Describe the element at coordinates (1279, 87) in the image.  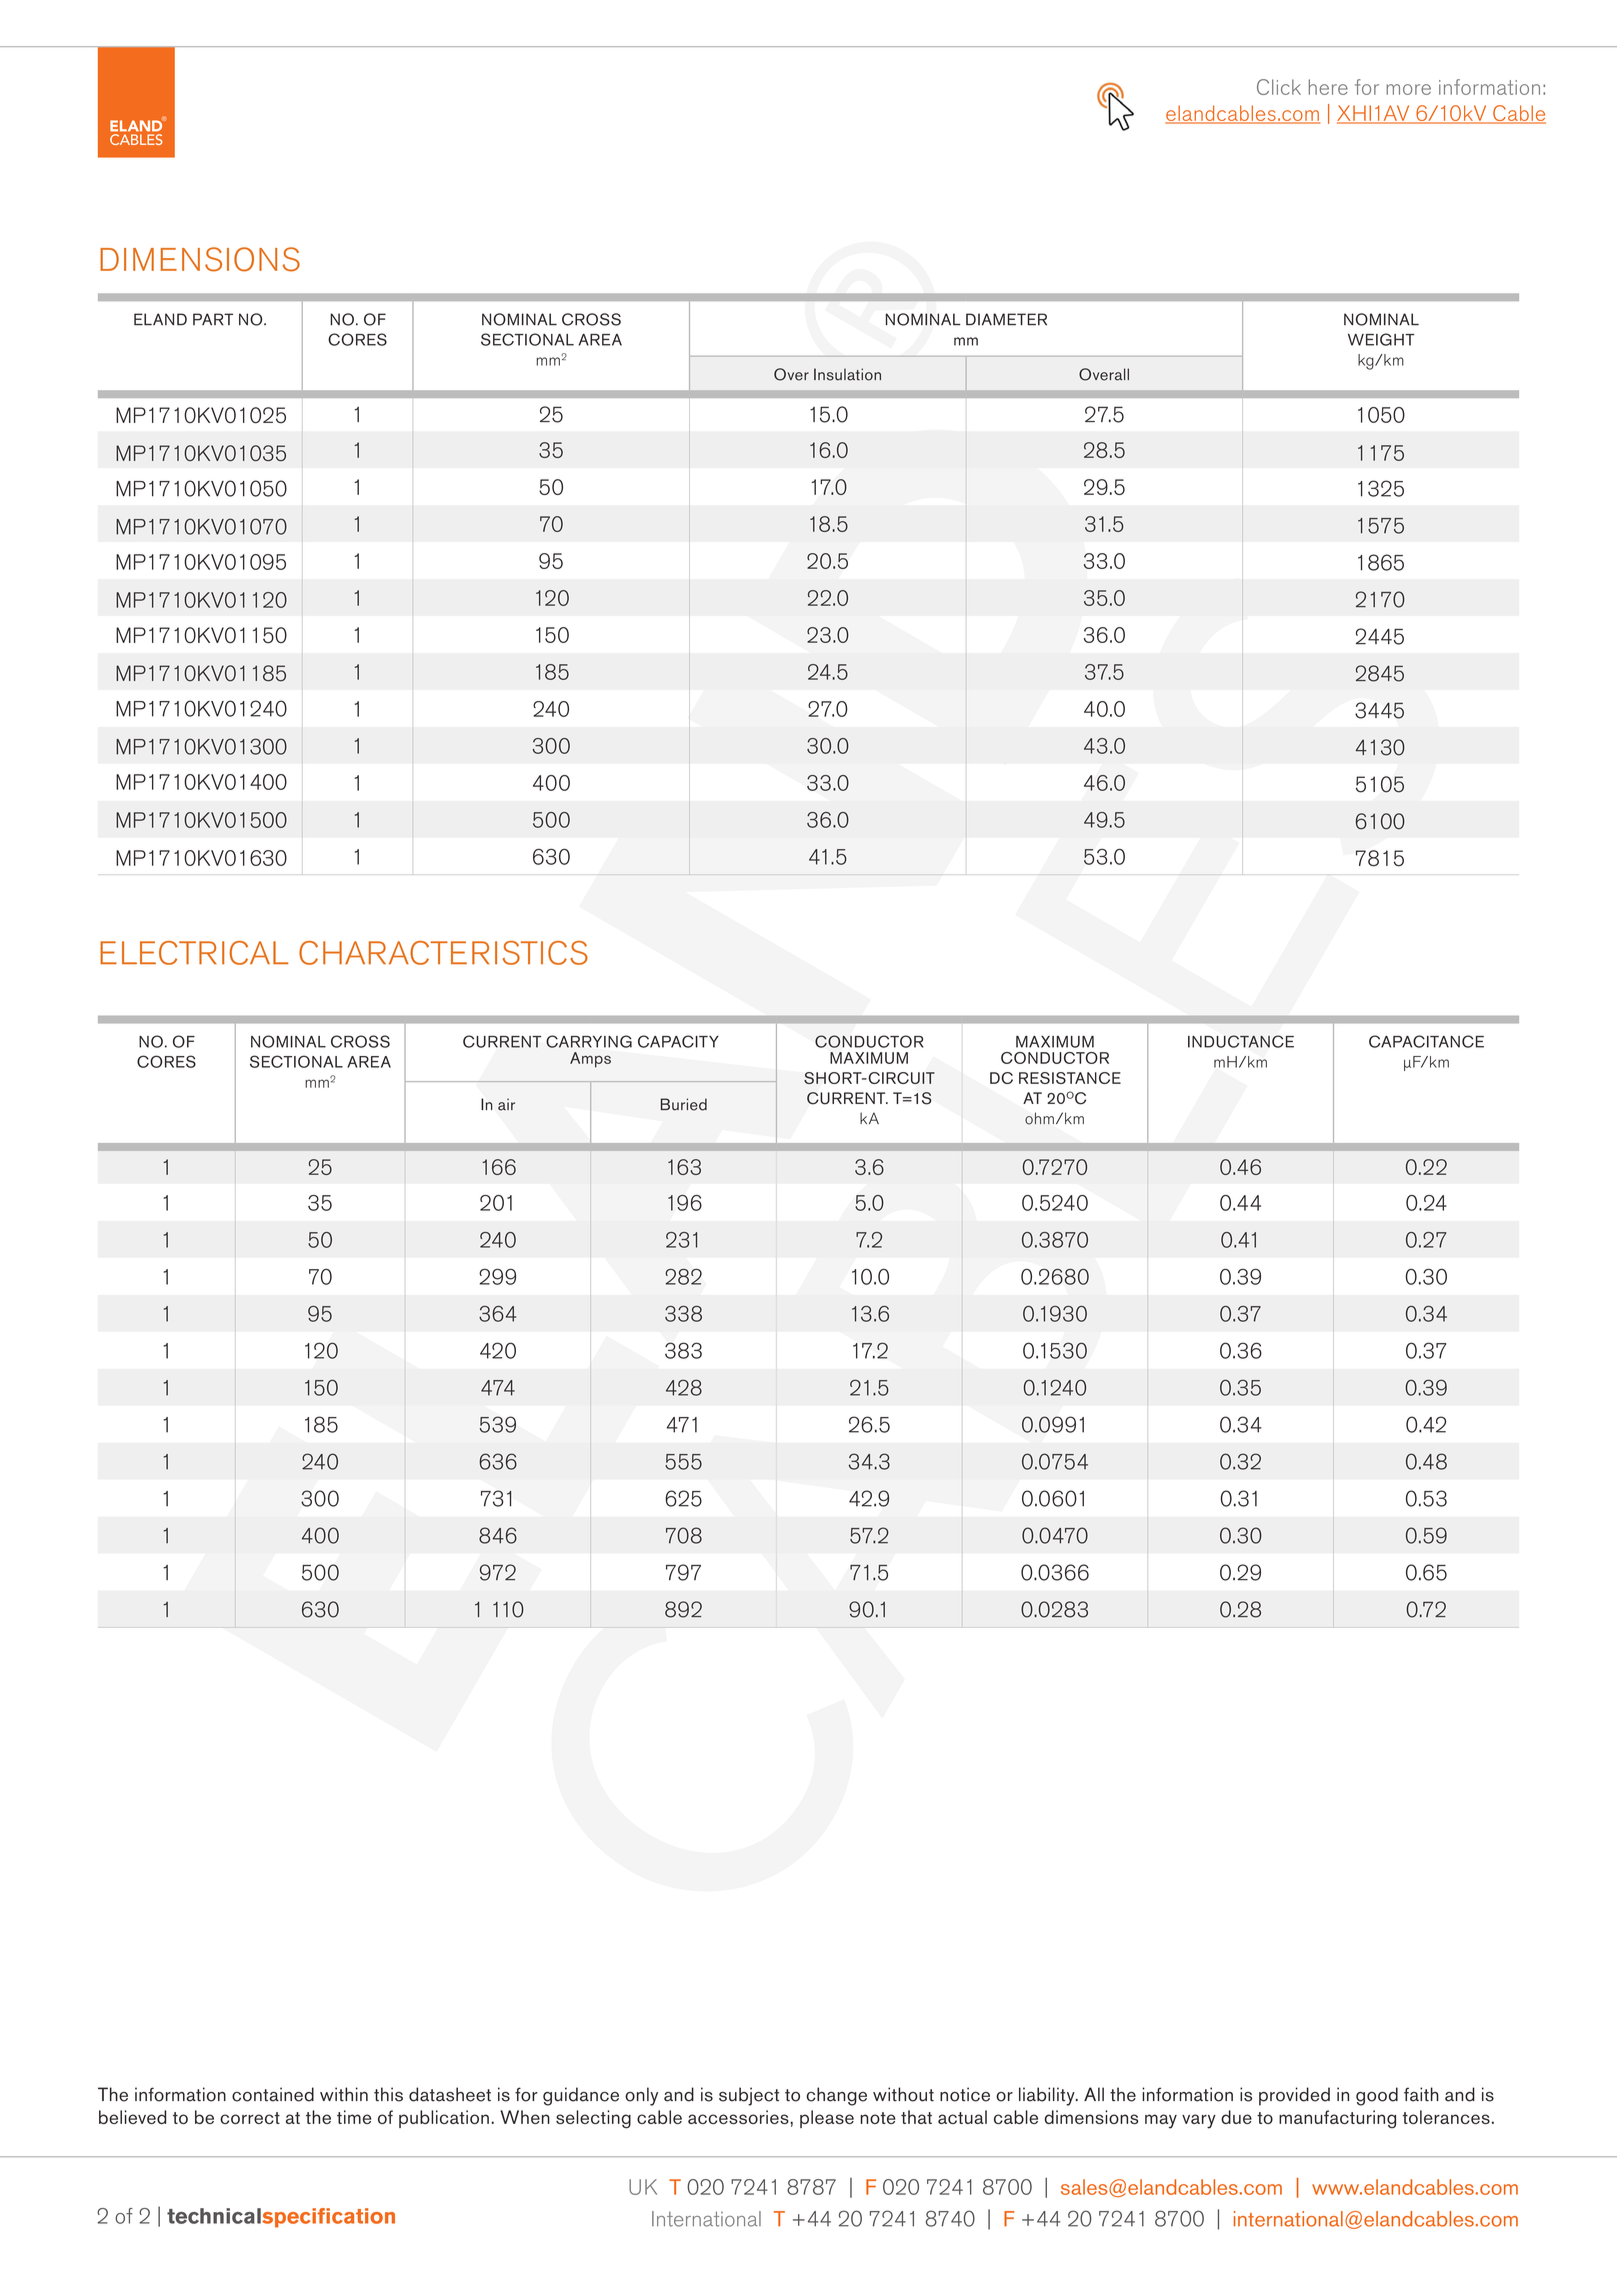
I see `Click` at that location.
